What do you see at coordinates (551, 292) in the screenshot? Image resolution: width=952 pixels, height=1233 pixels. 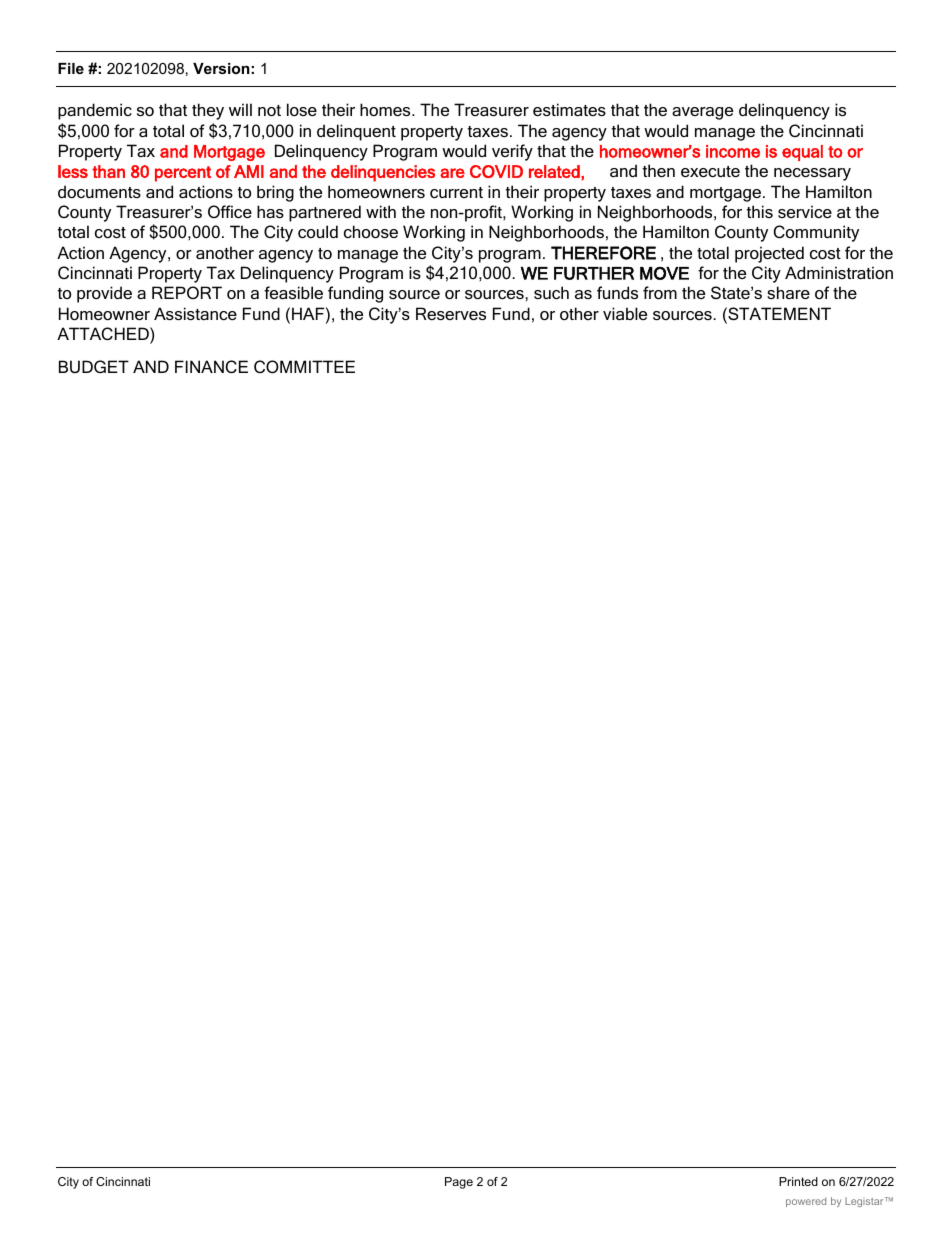 I see `such` at bounding box center [551, 292].
